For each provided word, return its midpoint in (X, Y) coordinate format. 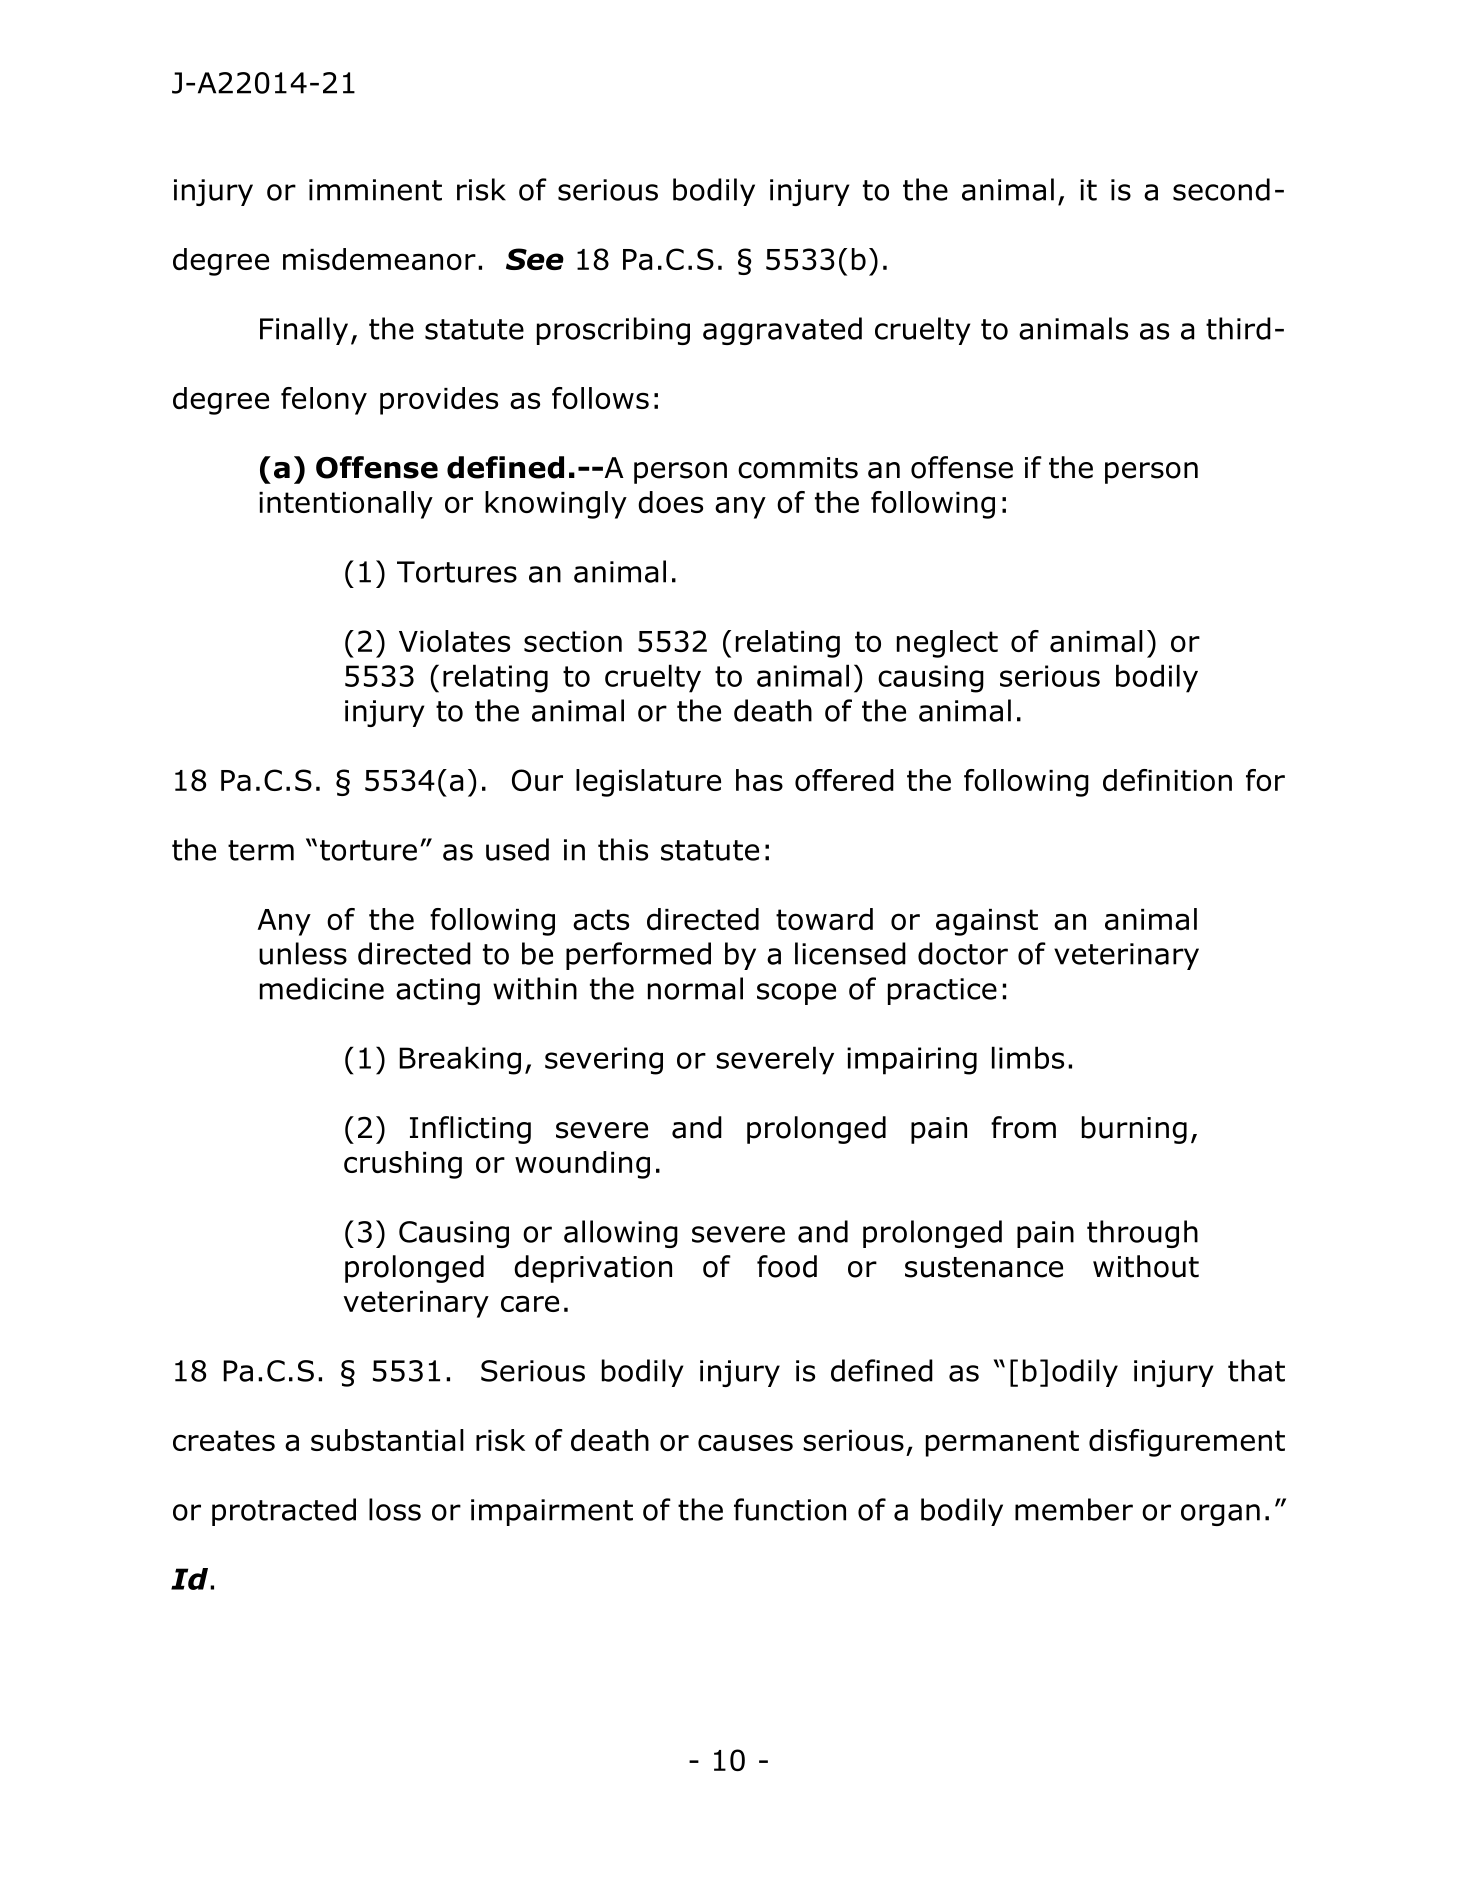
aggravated (782, 331)
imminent (375, 190)
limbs (1028, 1057)
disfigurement (1187, 1443)
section (573, 641)
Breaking (460, 1060)
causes (745, 1442)
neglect (947, 644)
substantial (387, 1440)
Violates (454, 641)
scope (796, 994)
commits (798, 468)
